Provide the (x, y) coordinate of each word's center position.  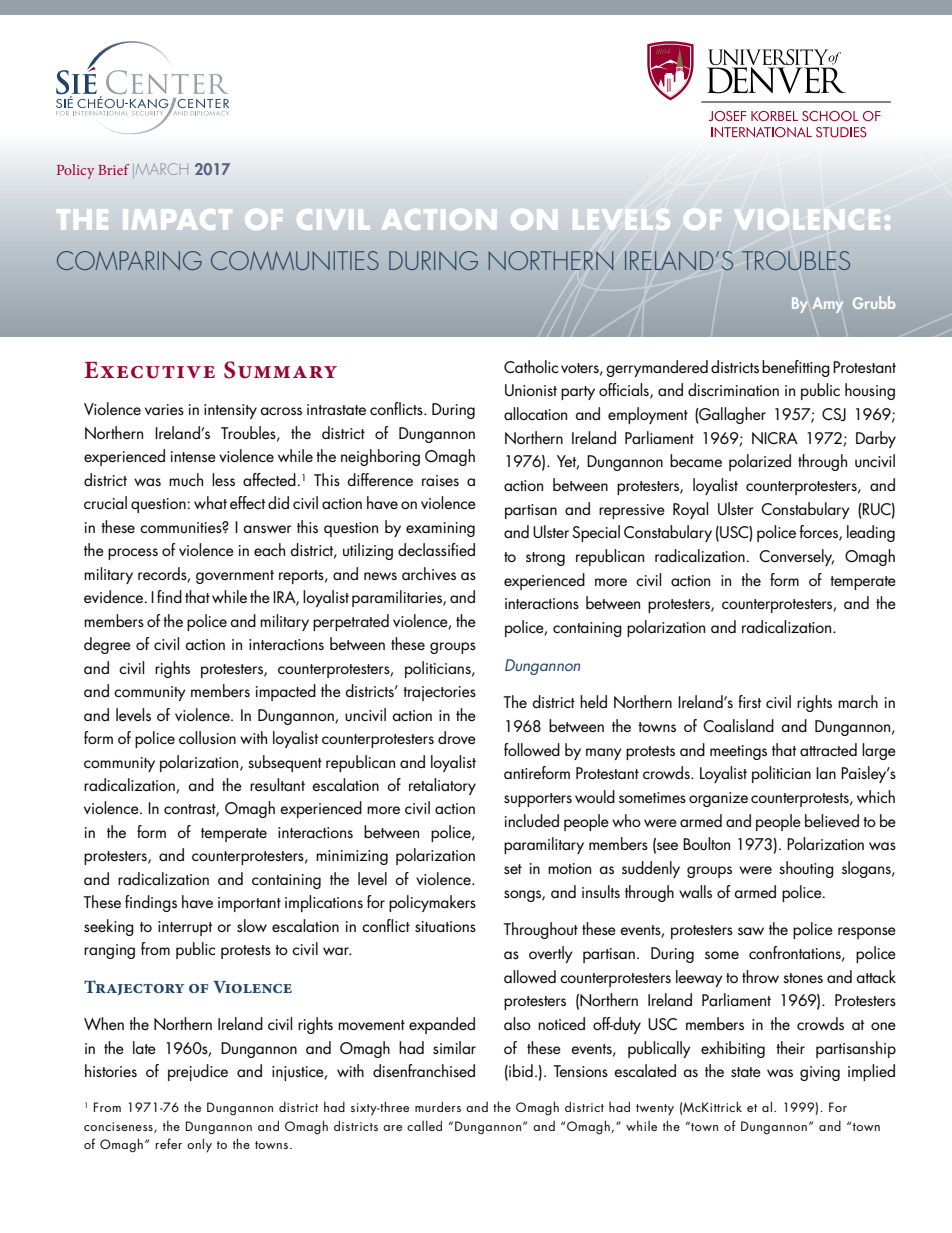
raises (440, 480)
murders (438, 1106)
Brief (113, 169)
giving (820, 1073)
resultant (277, 784)
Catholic (531, 366)
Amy (828, 305)
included (532, 821)
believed (832, 820)
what (210, 502)
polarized (760, 462)
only (199, 1145)
